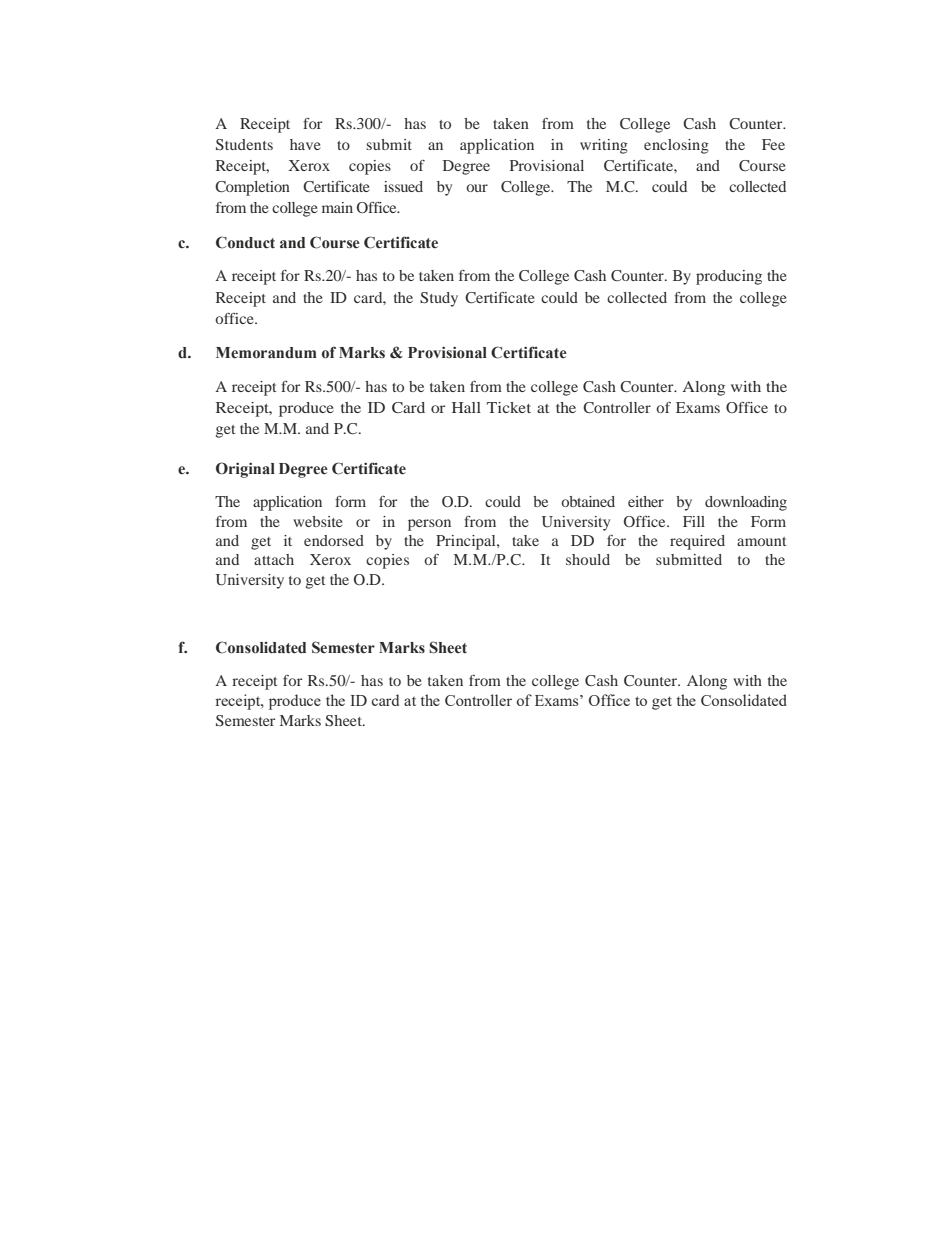 The width and height of the screenshot is (952, 1233). What do you see at coordinates (334, 540) in the screenshot?
I see `endorsed` at bounding box center [334, 540].
